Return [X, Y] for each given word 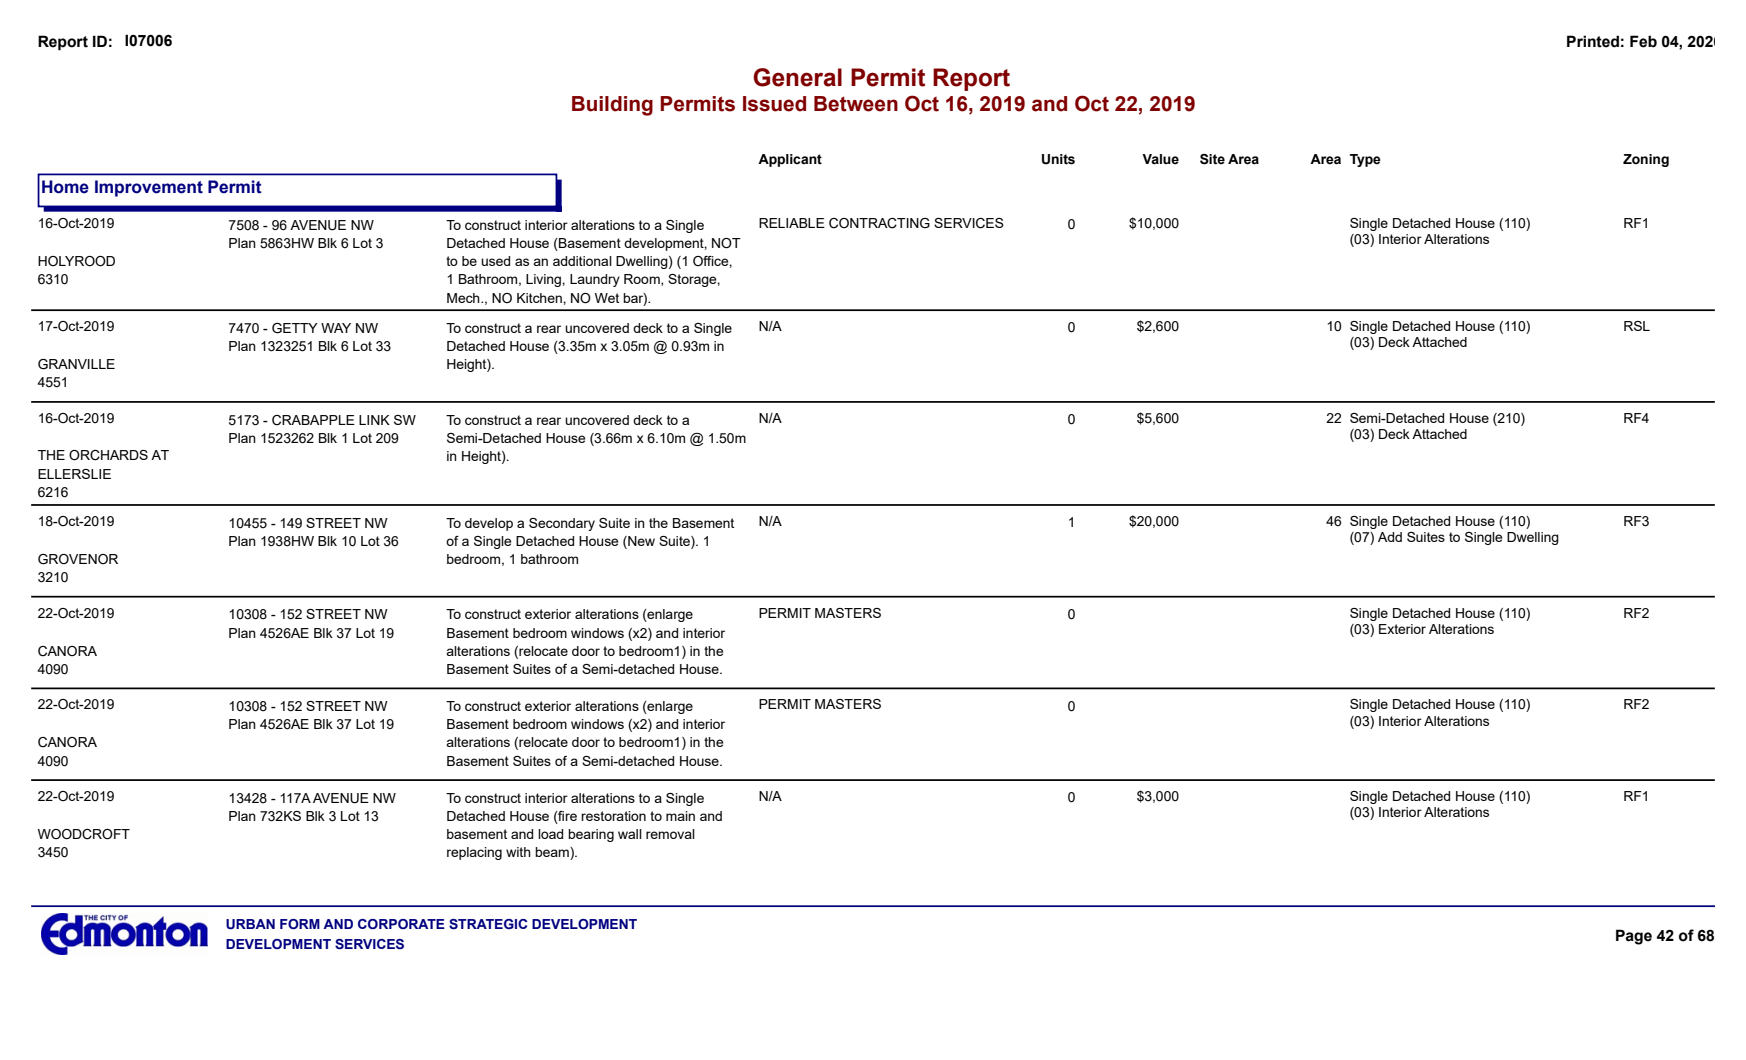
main [680, 816]
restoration [613, 816]
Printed [1593, 41]
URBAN [250, 924]
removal [670, 834]
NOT [726, 243]
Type [1365, 160]
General [797, 77]
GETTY [295, 328]
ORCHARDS [108, 455]
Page [1634, 937]
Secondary [562, 524]
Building [612, 106]
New [640, 541]
